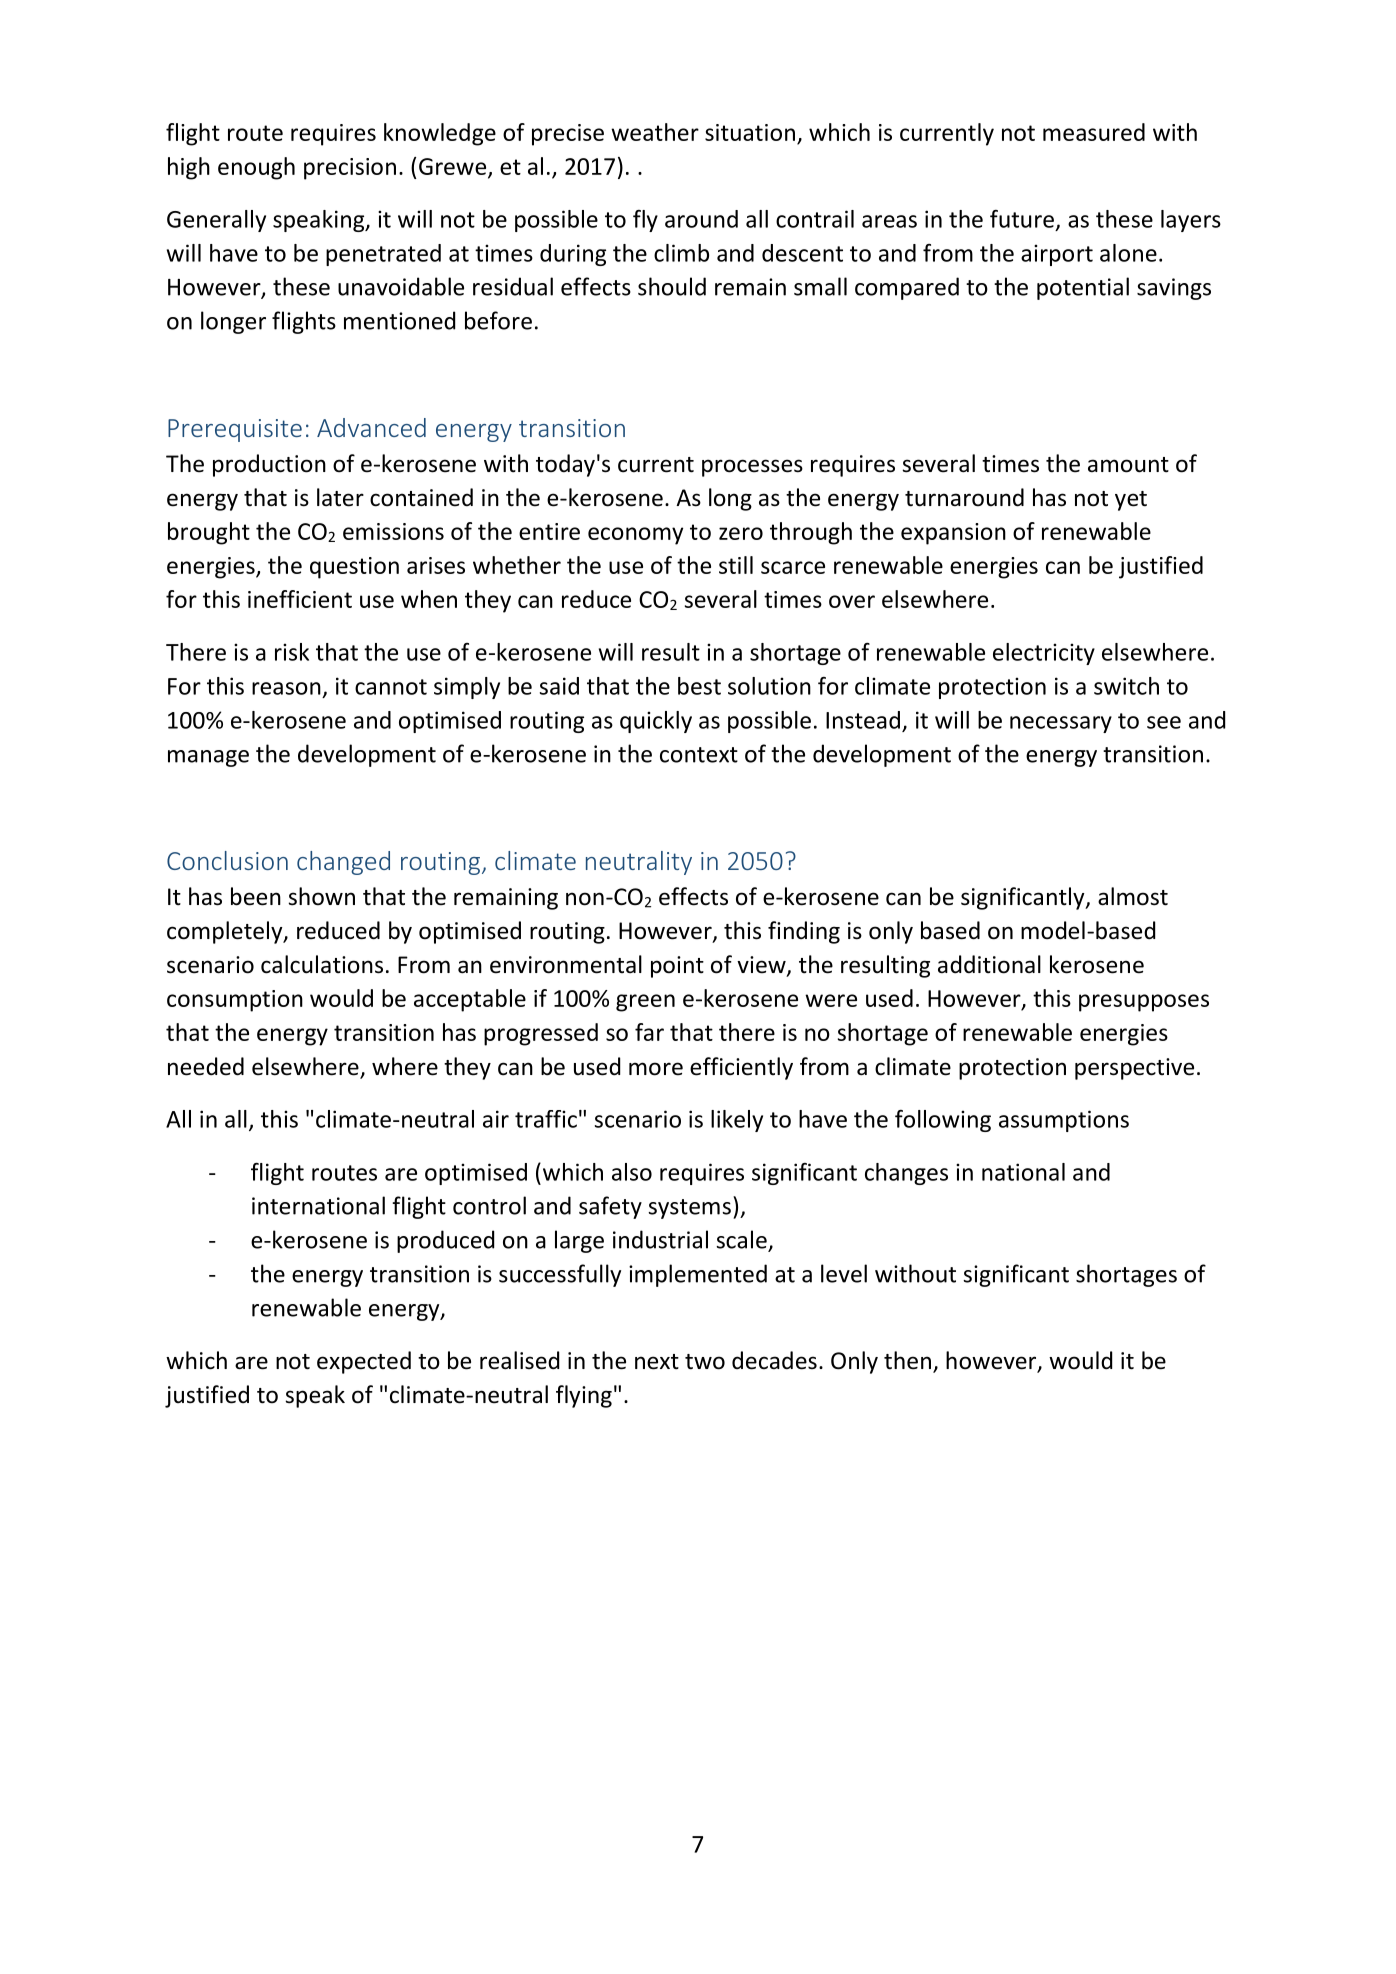 The image size is (1396, 1974). What do you see at coordinates (208, 758) in the page?
I see `manage` at bounding box center [208, 758].
